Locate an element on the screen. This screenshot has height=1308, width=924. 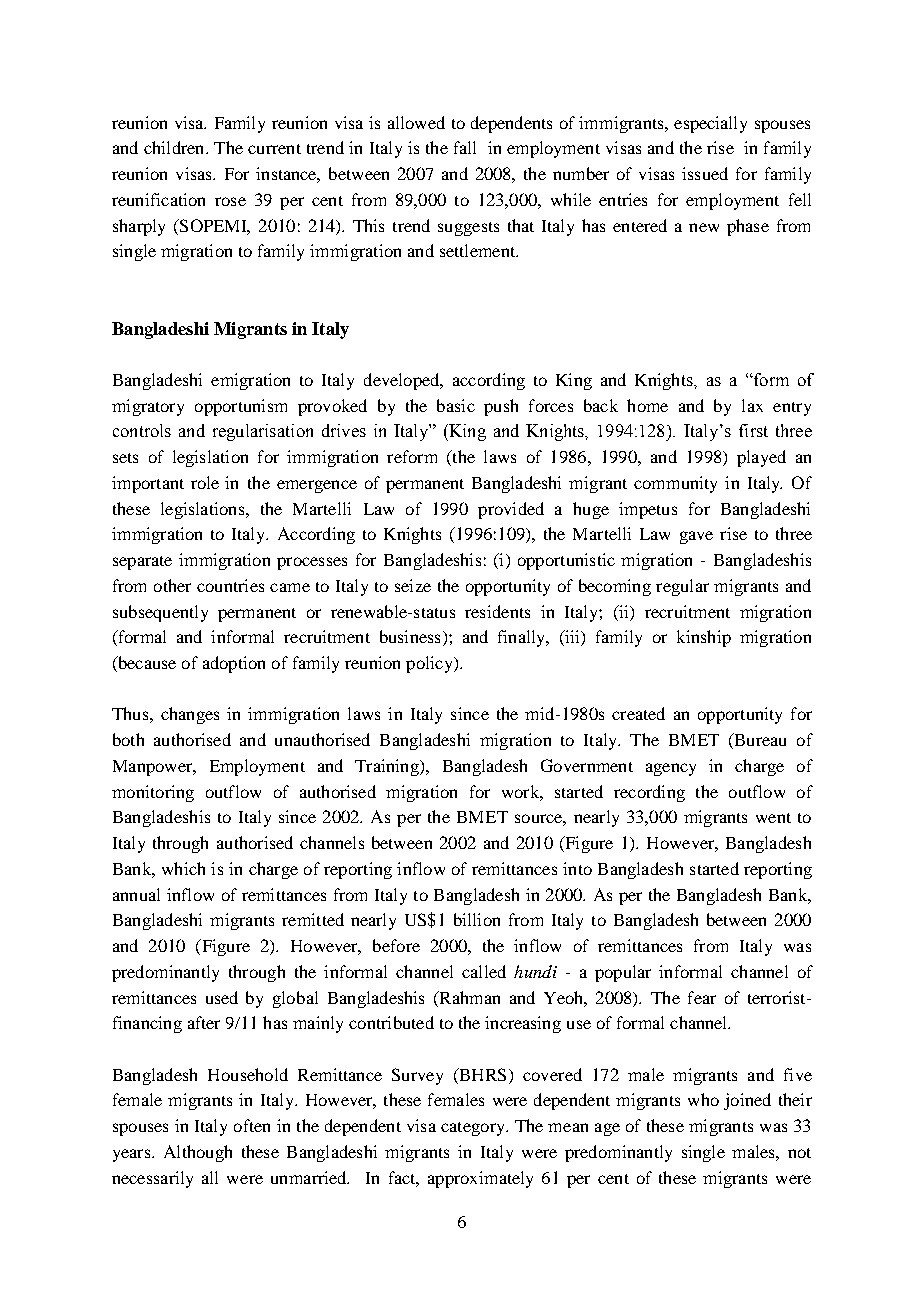
Although is located at coordinates (198, 1153).
